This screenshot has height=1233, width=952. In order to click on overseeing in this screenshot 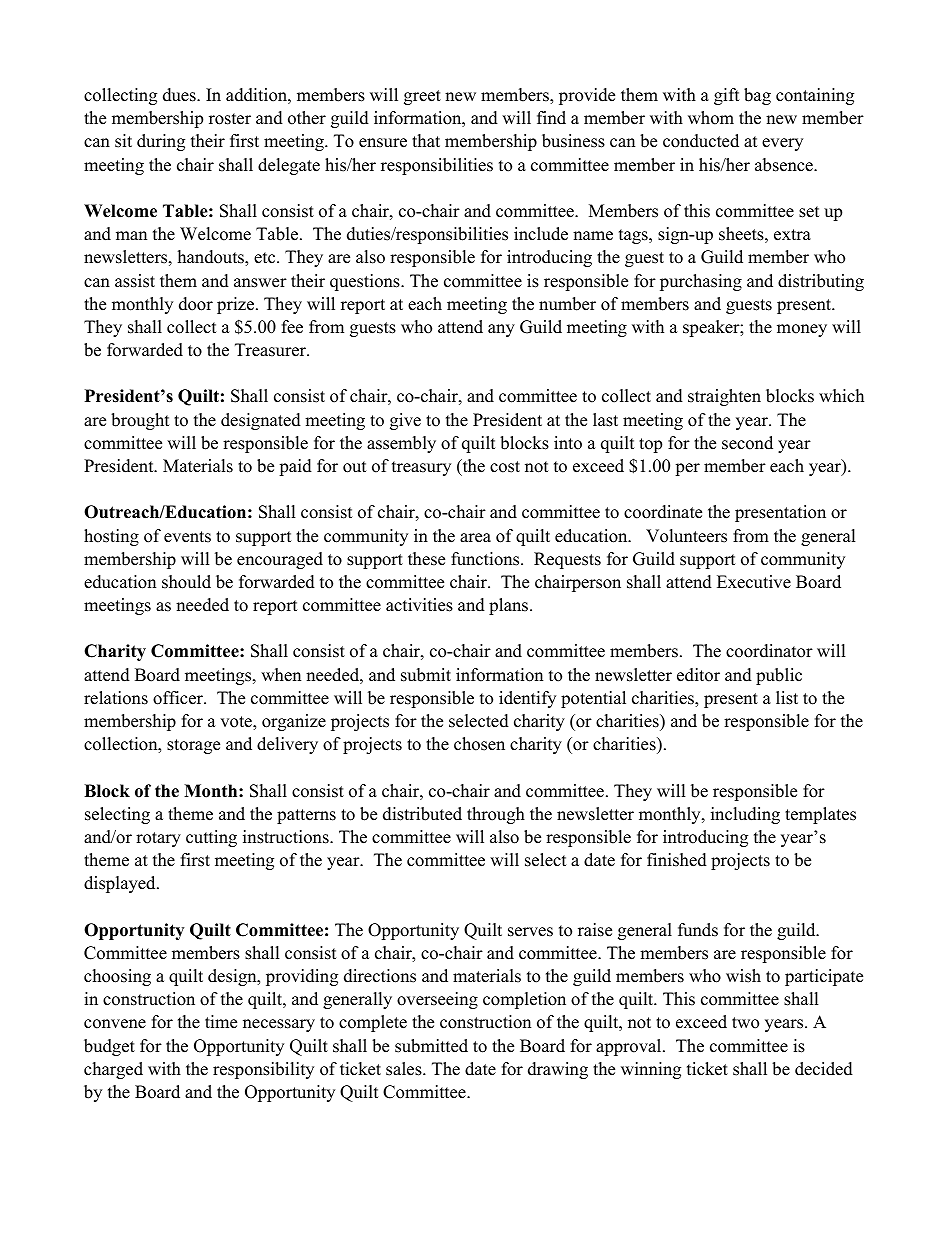, I will do `click(437, 1000)`.
